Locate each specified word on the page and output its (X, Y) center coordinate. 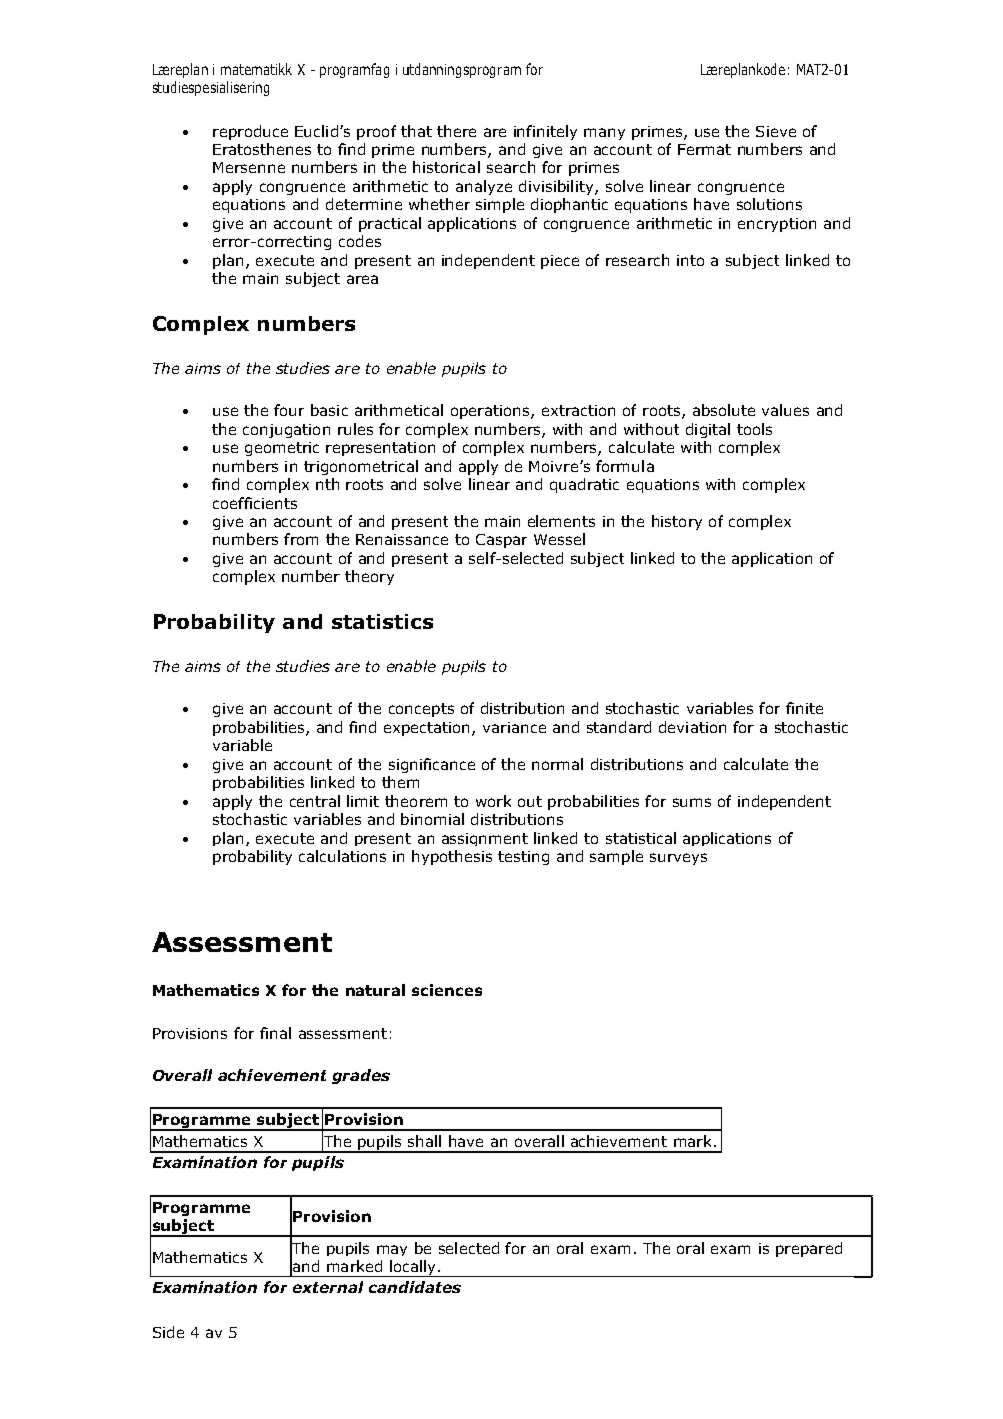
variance (514, 727)
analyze (484, 187)
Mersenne (249, 167)
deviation (692, 727)
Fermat (704, 149)
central (315, 801)
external (328, 1287)
